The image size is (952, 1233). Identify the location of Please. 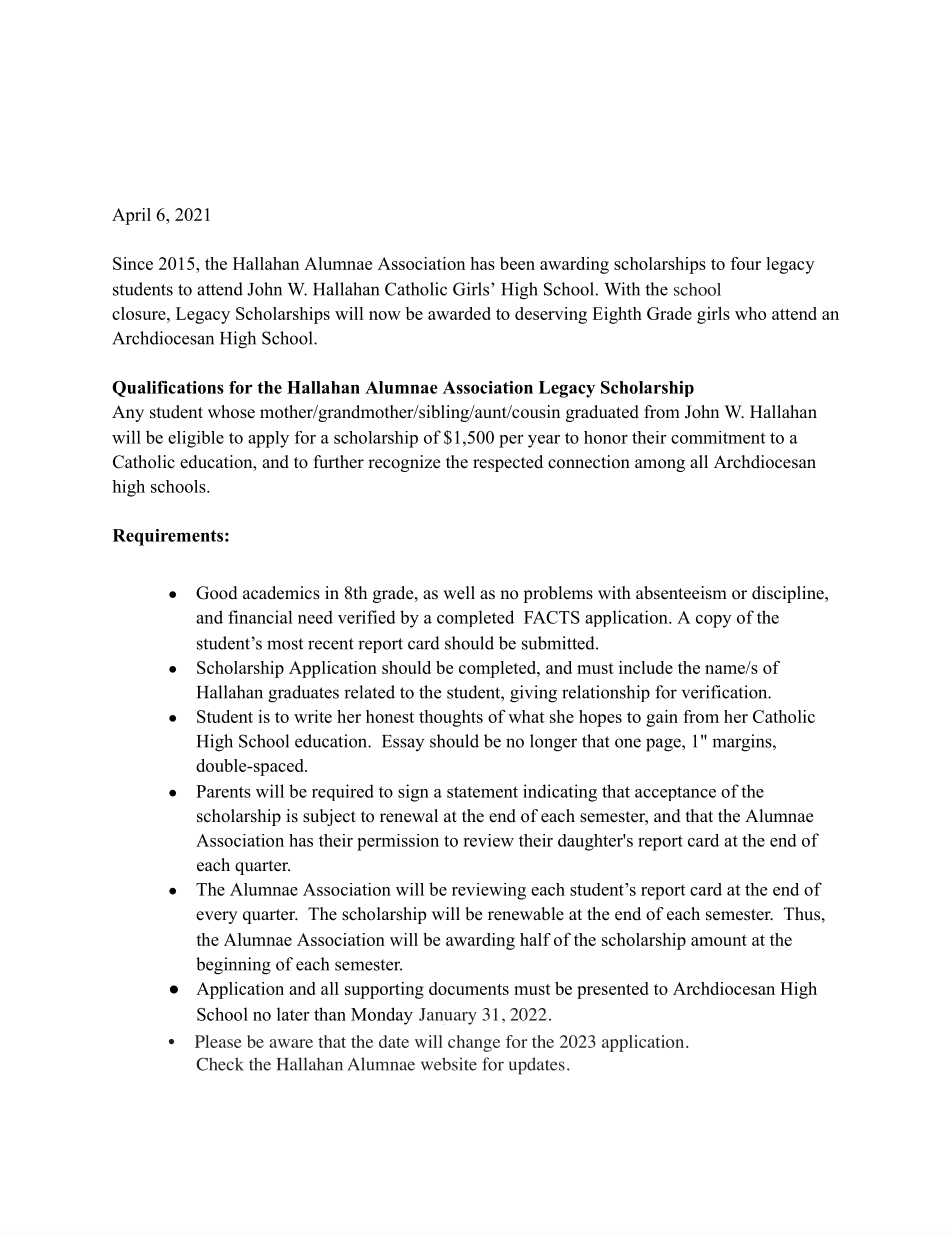
(218, 1041).
